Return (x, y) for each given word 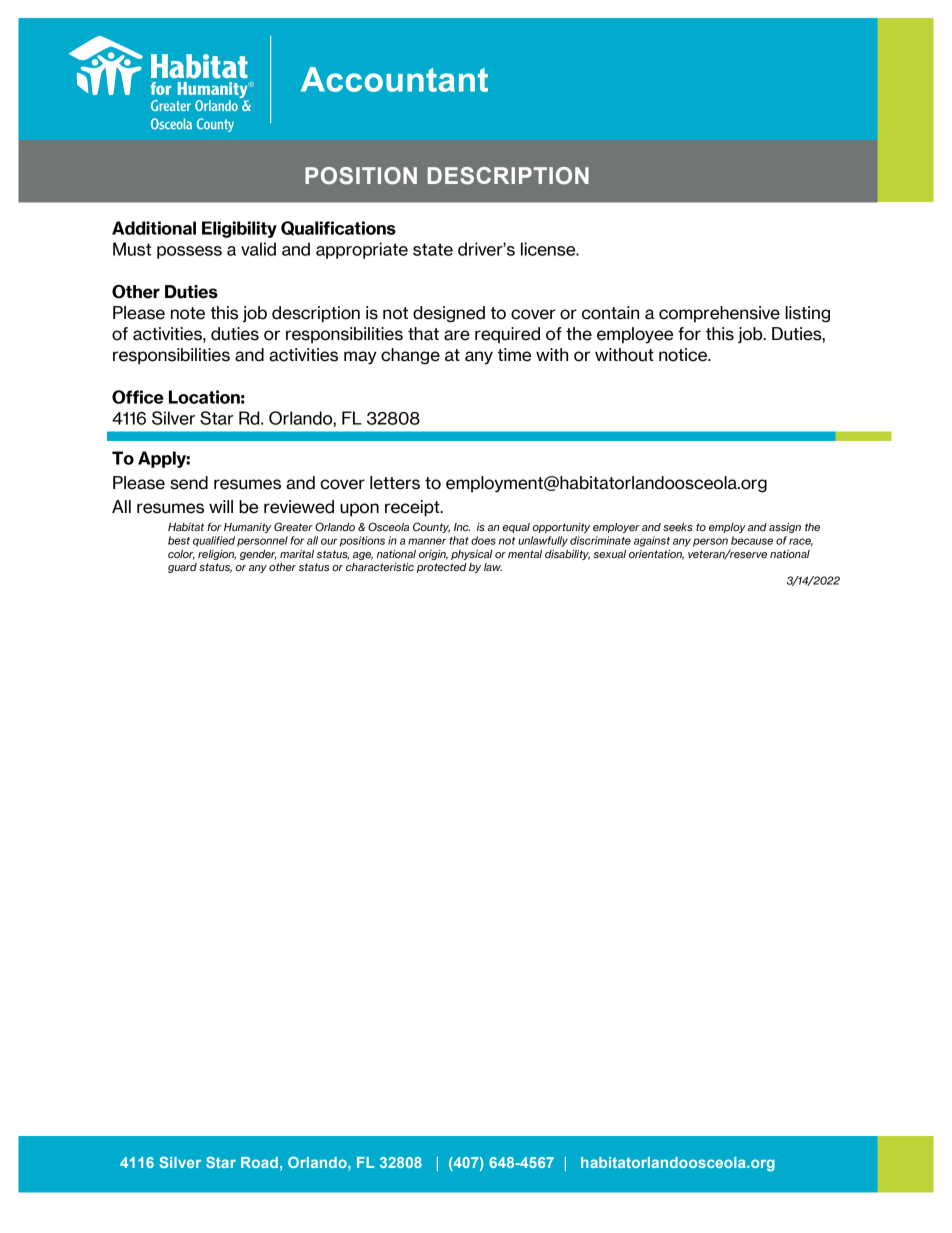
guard (182, 568)
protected (442, 568)
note (188, 313)
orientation (656, 555)
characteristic (380, 567)
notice (684, 355)
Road (259, 1162)
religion (217, 555)
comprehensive (719, 314)
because (752, 540)
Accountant (394, 79)
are (457, 335)
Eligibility (239, 229)
